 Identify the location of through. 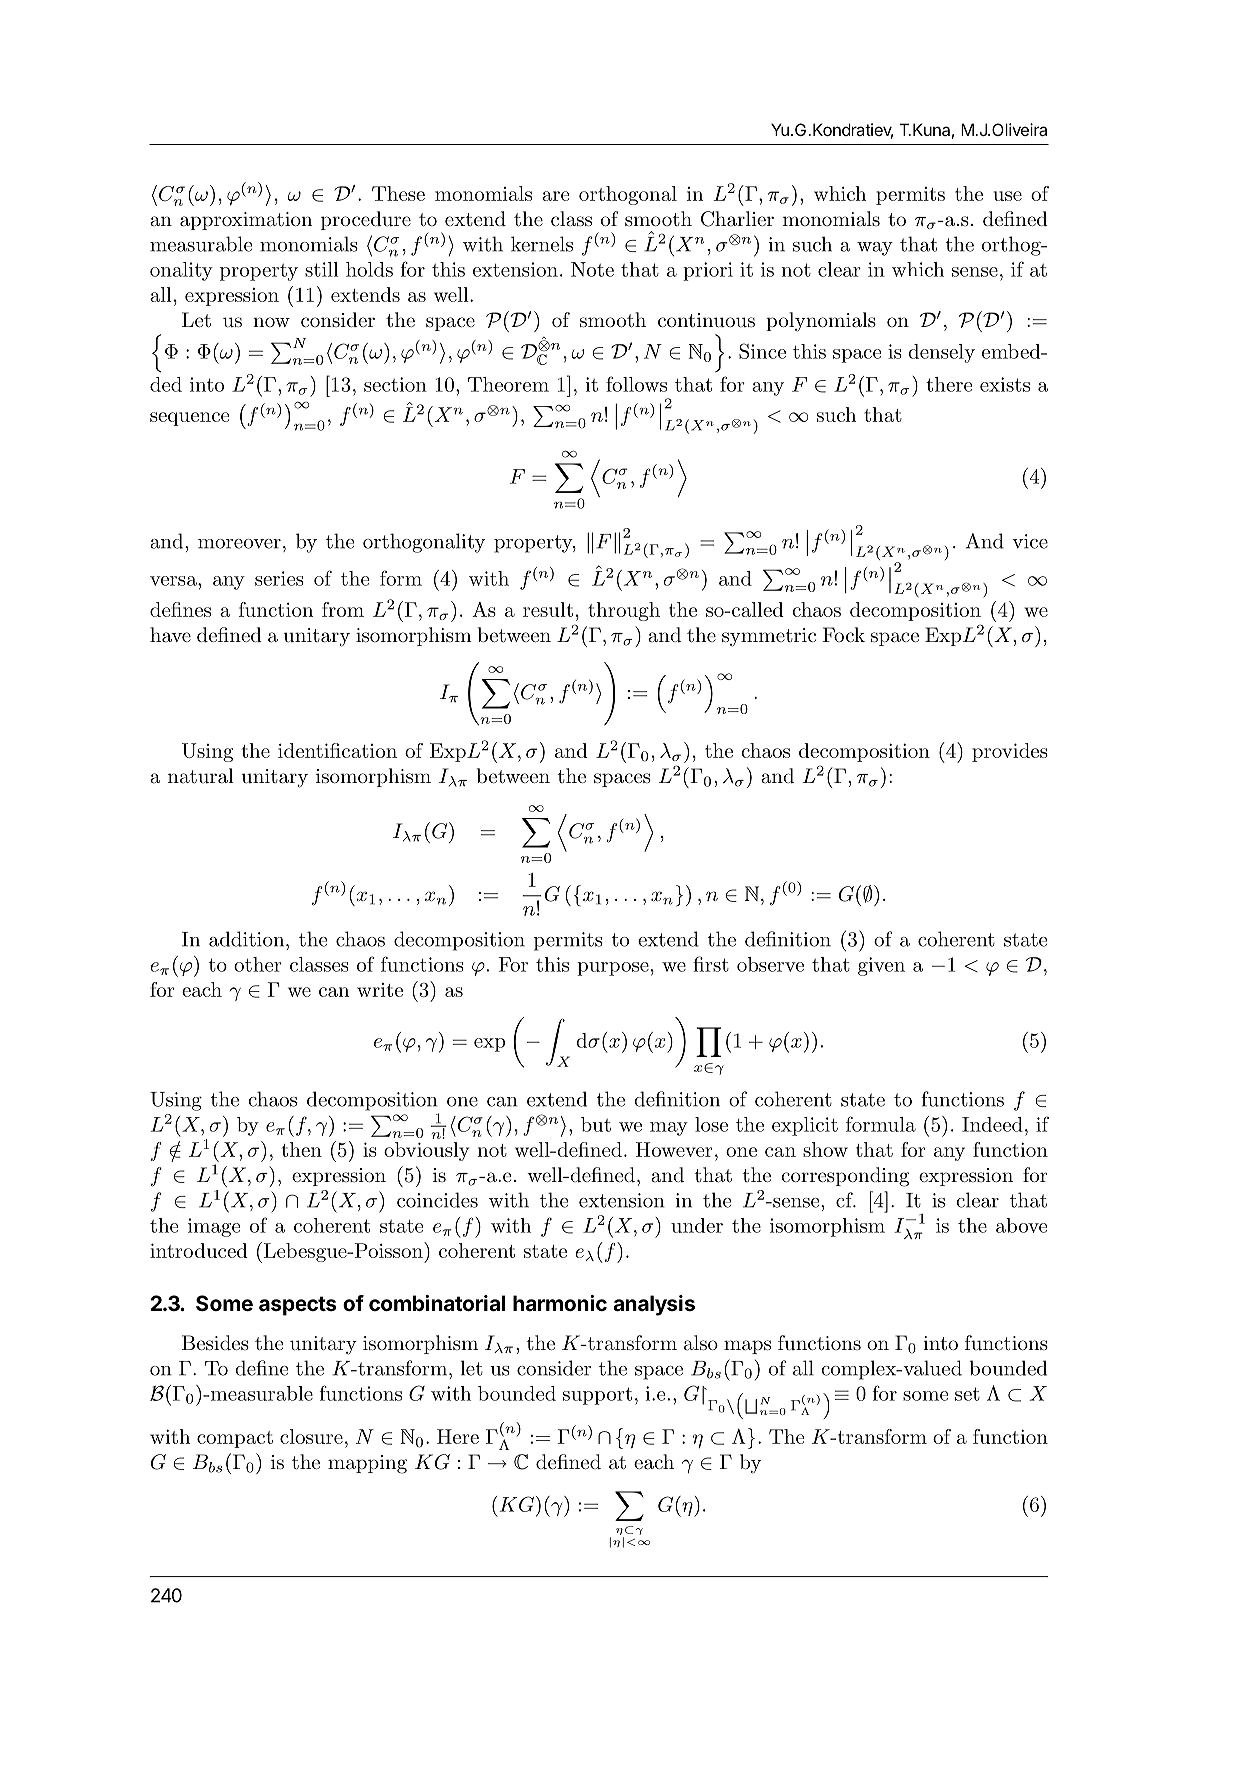
(624, 611).
